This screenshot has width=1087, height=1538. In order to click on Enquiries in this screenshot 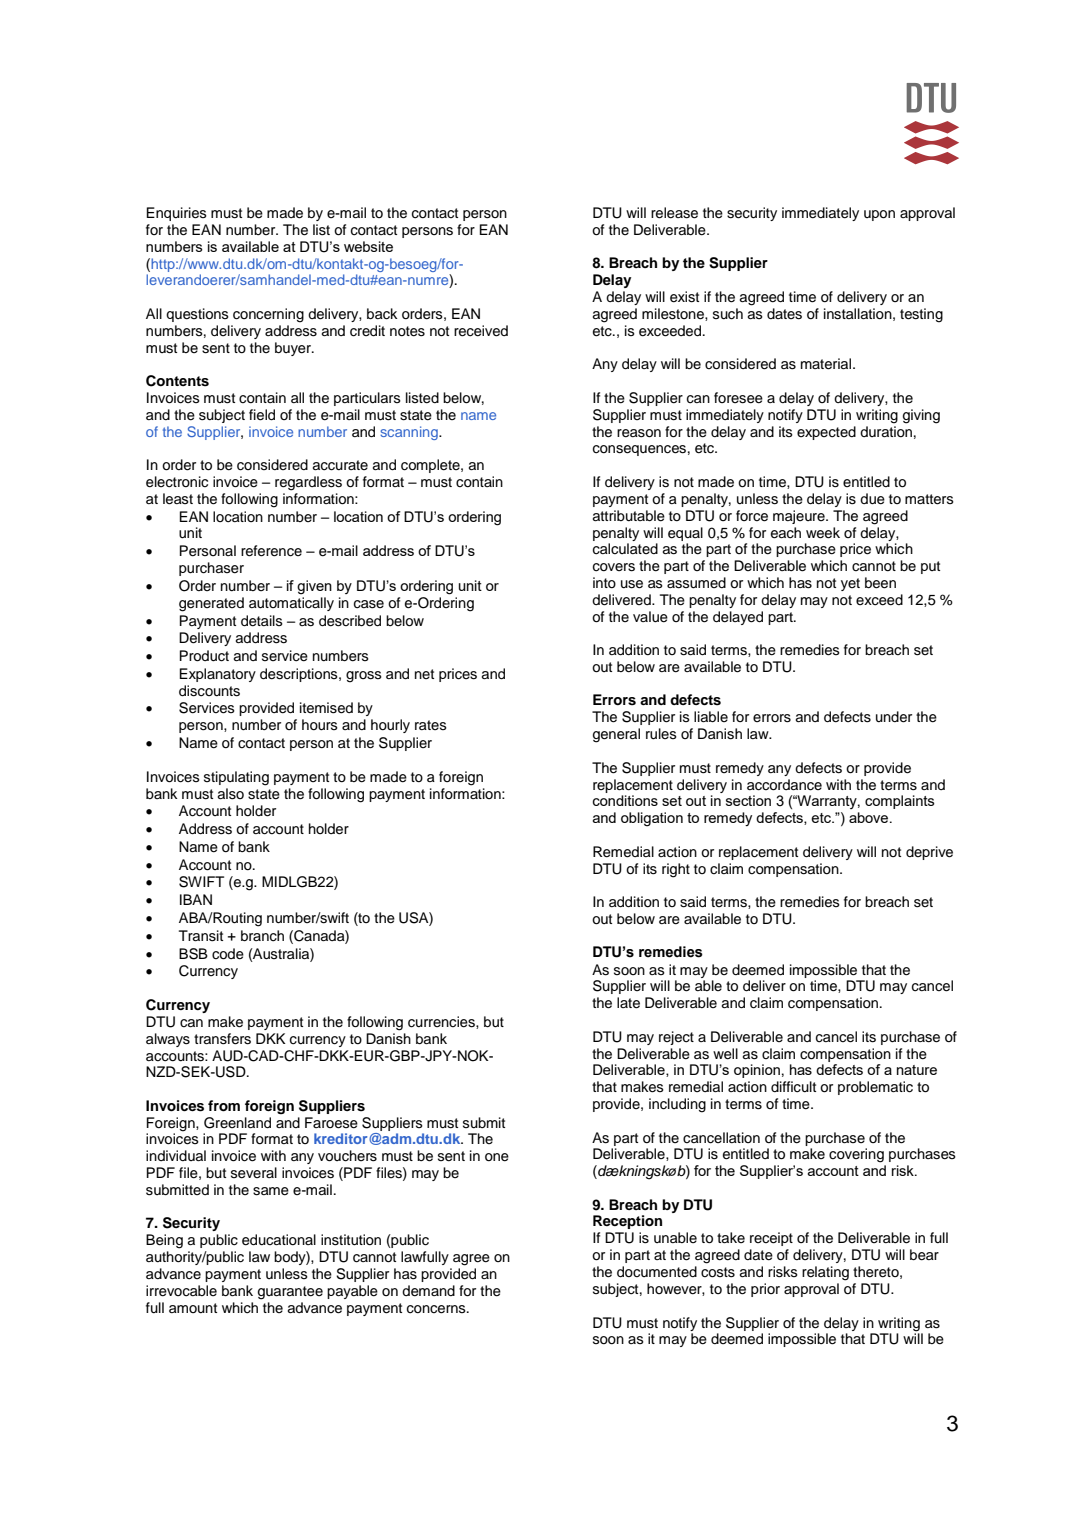, I will do `click(176, 214)`.
